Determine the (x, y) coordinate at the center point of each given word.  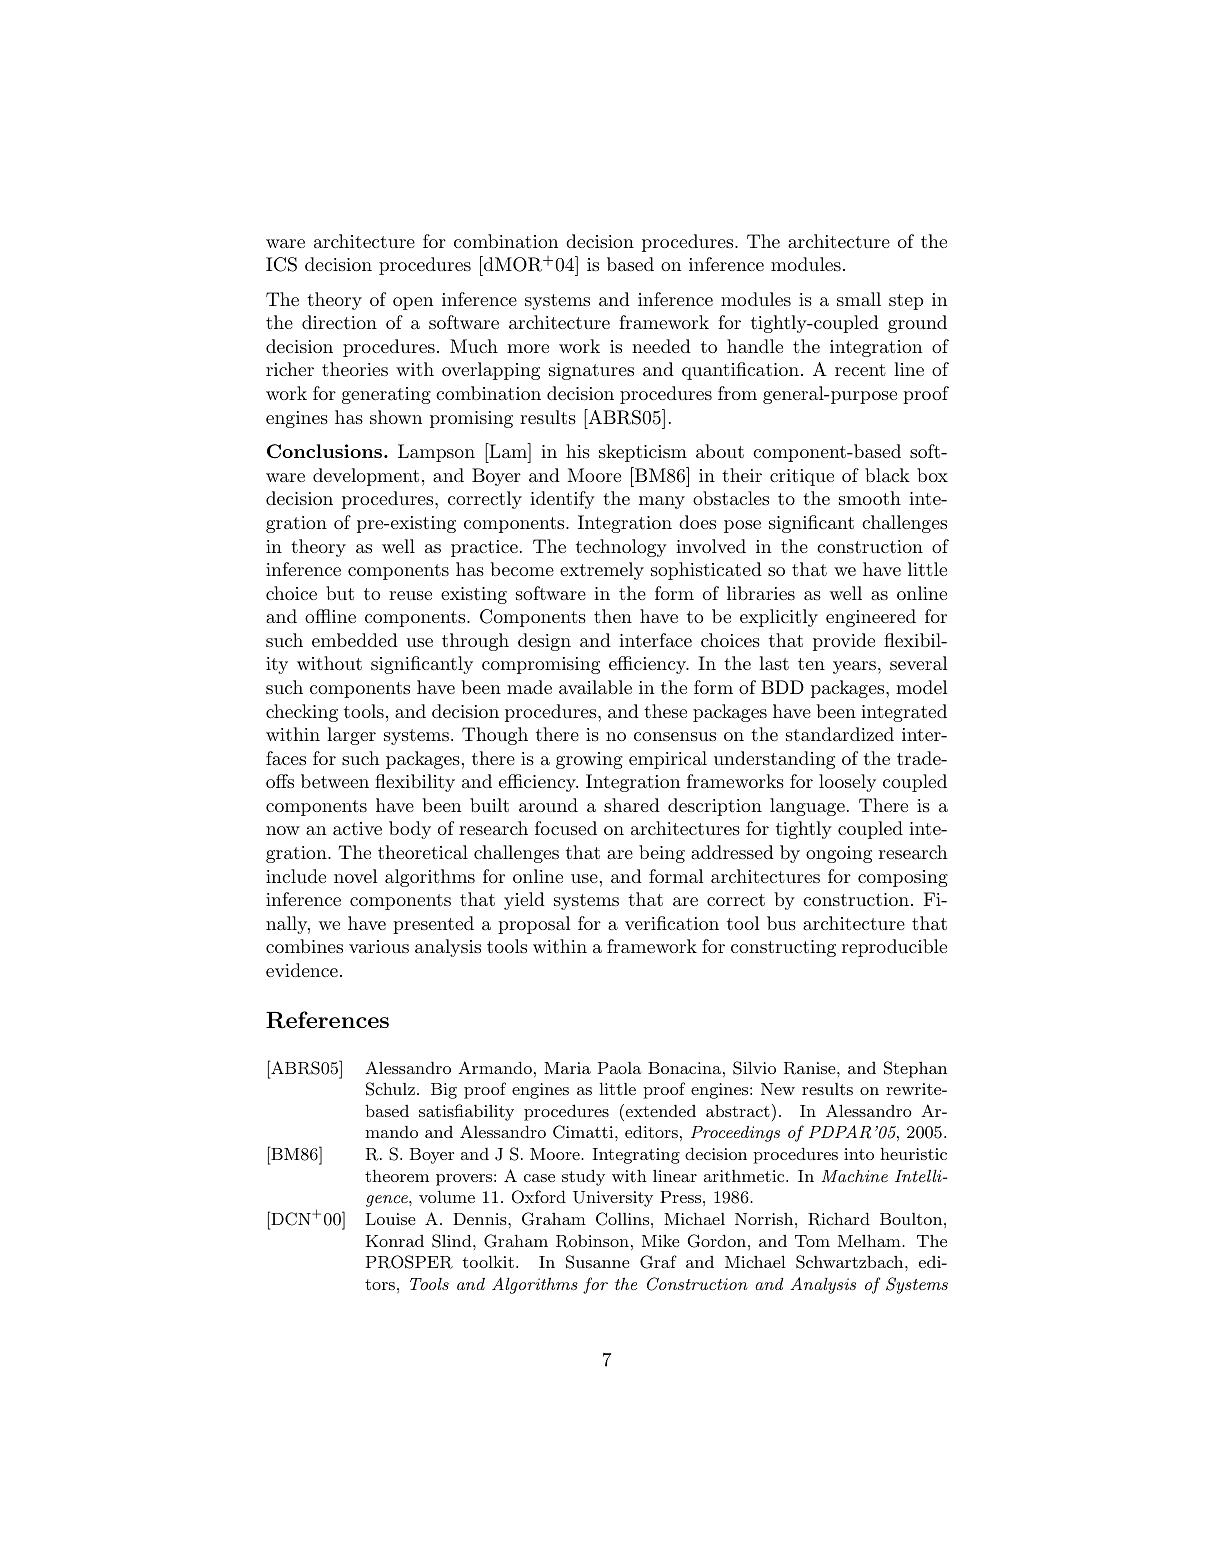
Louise (391, 1219)
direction (339, 322)
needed (661, 346)
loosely (847, 783)
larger (351, 736)
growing (589, 760)
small (859, 299)
